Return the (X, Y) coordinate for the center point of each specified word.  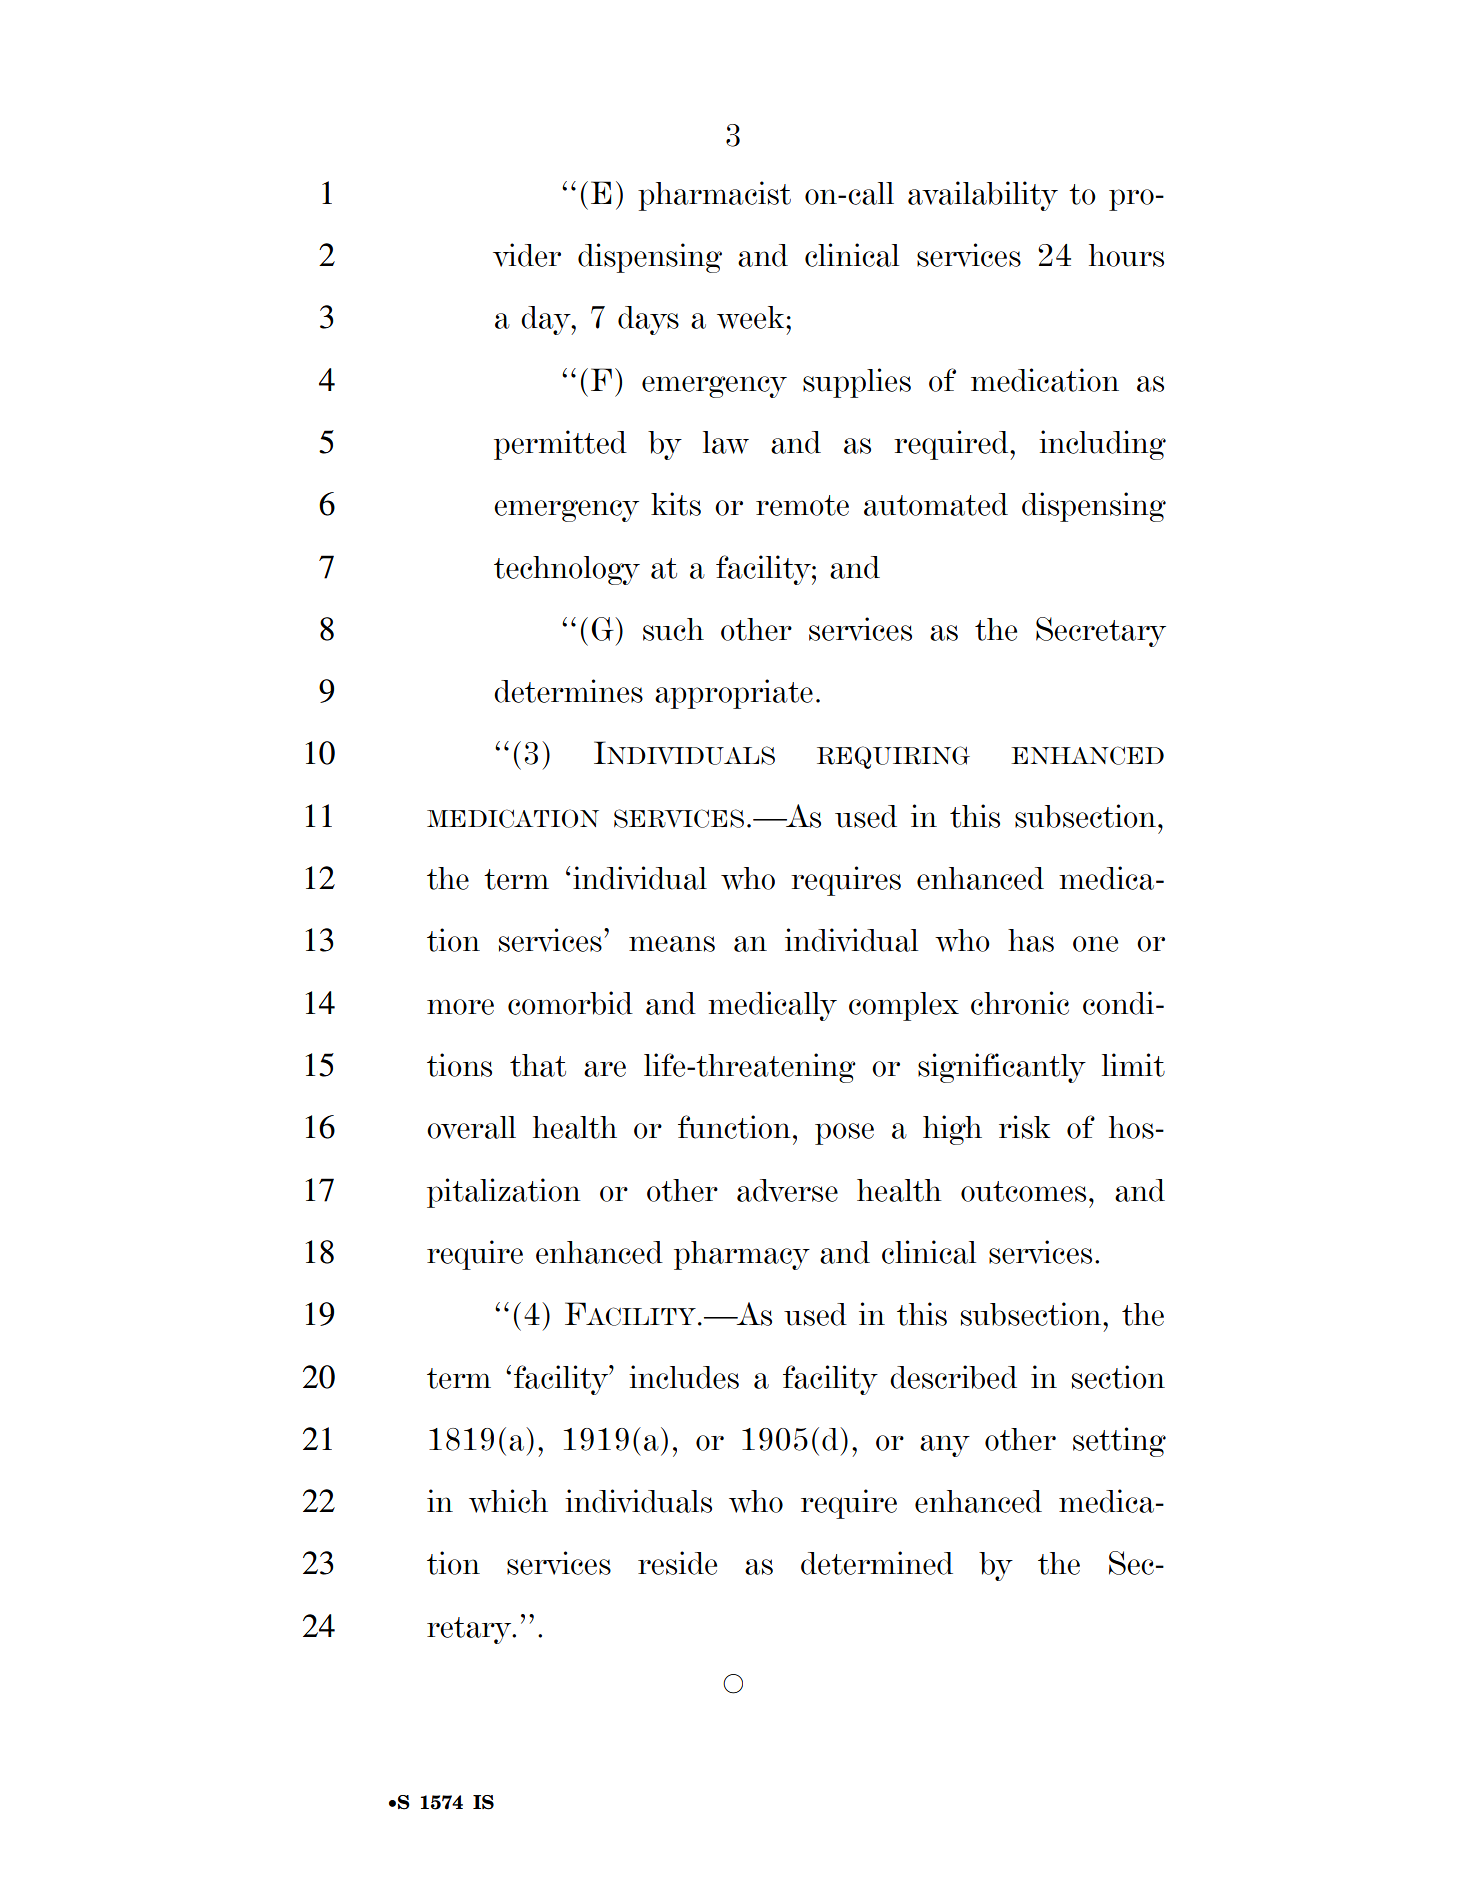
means (672, 944)
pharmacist (714, 196)
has (1031, 940)
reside (677, 1563)
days (648, 320)
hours (1126, 255)
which (508, 1501)
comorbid (570, 1003)
